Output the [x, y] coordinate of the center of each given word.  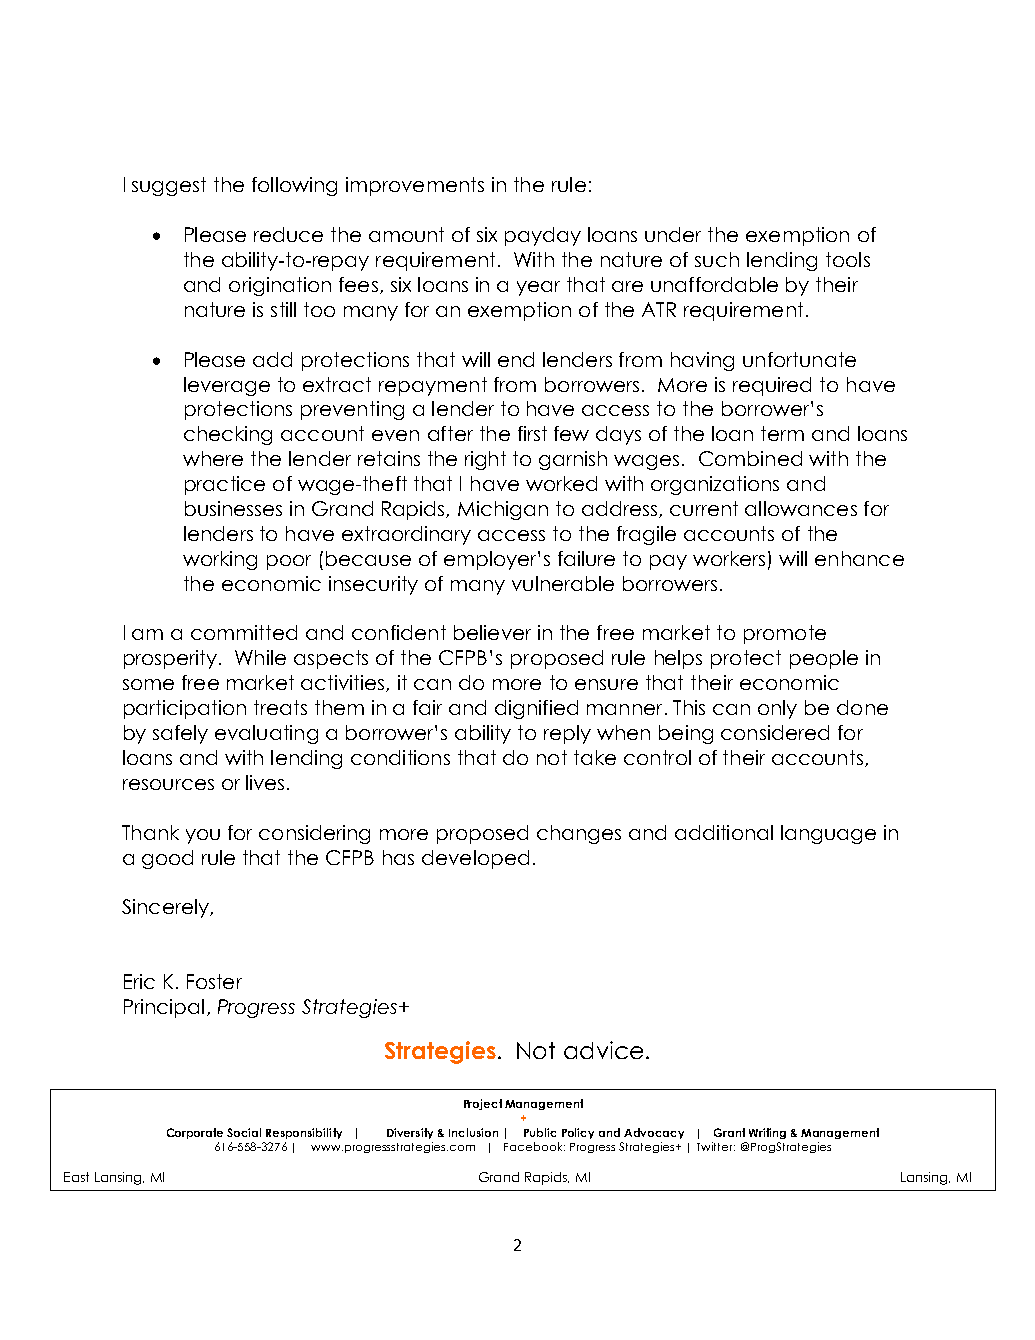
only [777, 709]
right [485, 460]
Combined [750, 458]
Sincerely [166, 908]
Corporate [195, 1133]
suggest [169, 186]
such [717, 259]
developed [475, 859]
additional [724, 832]
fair [427, 707]
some [148, 684]
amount [406, 234]
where [213, 458]
